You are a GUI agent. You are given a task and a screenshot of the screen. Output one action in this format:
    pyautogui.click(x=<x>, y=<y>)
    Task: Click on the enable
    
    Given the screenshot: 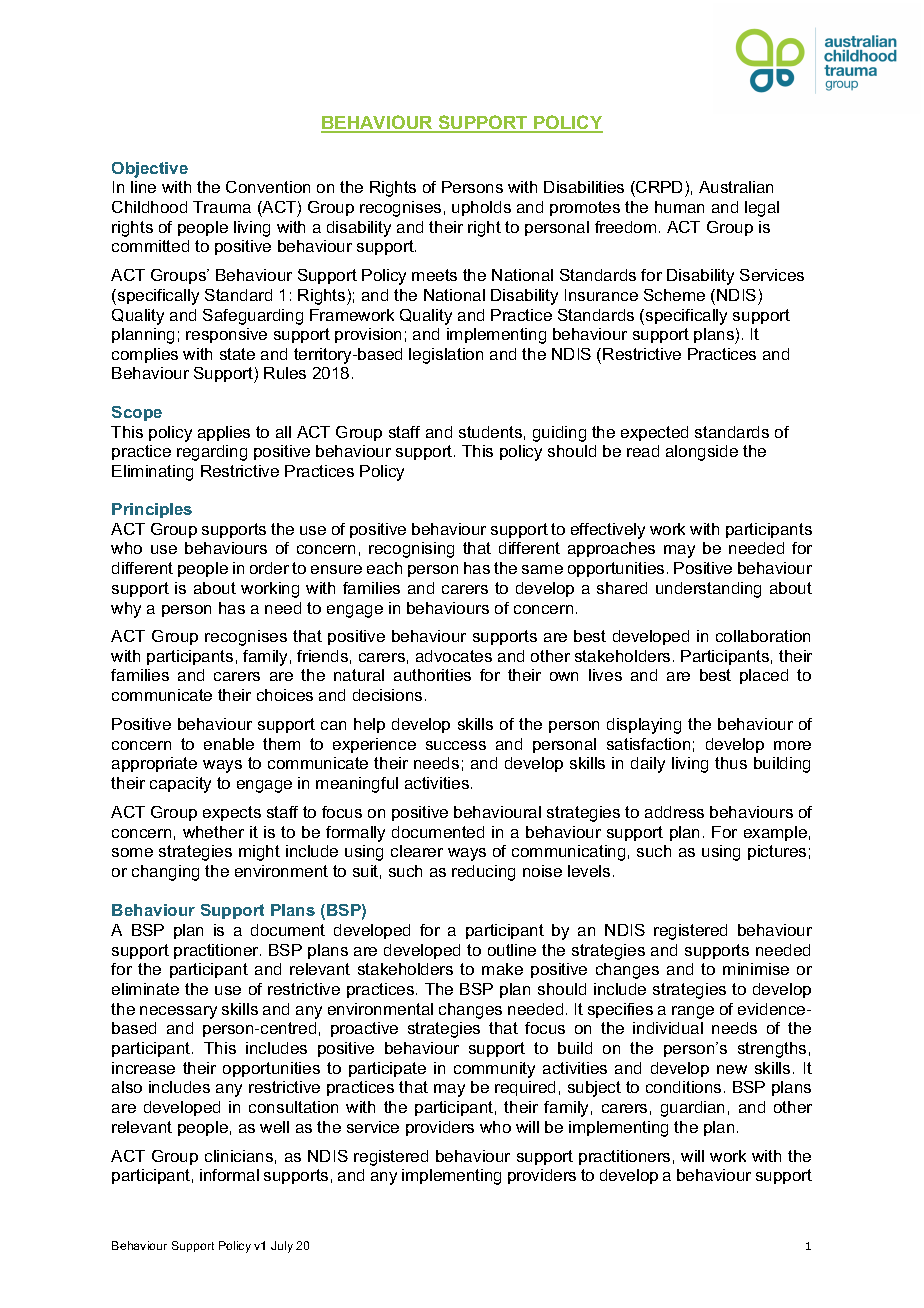 What is the action you would take?
    pyautogui.click(x=229, y=744)
